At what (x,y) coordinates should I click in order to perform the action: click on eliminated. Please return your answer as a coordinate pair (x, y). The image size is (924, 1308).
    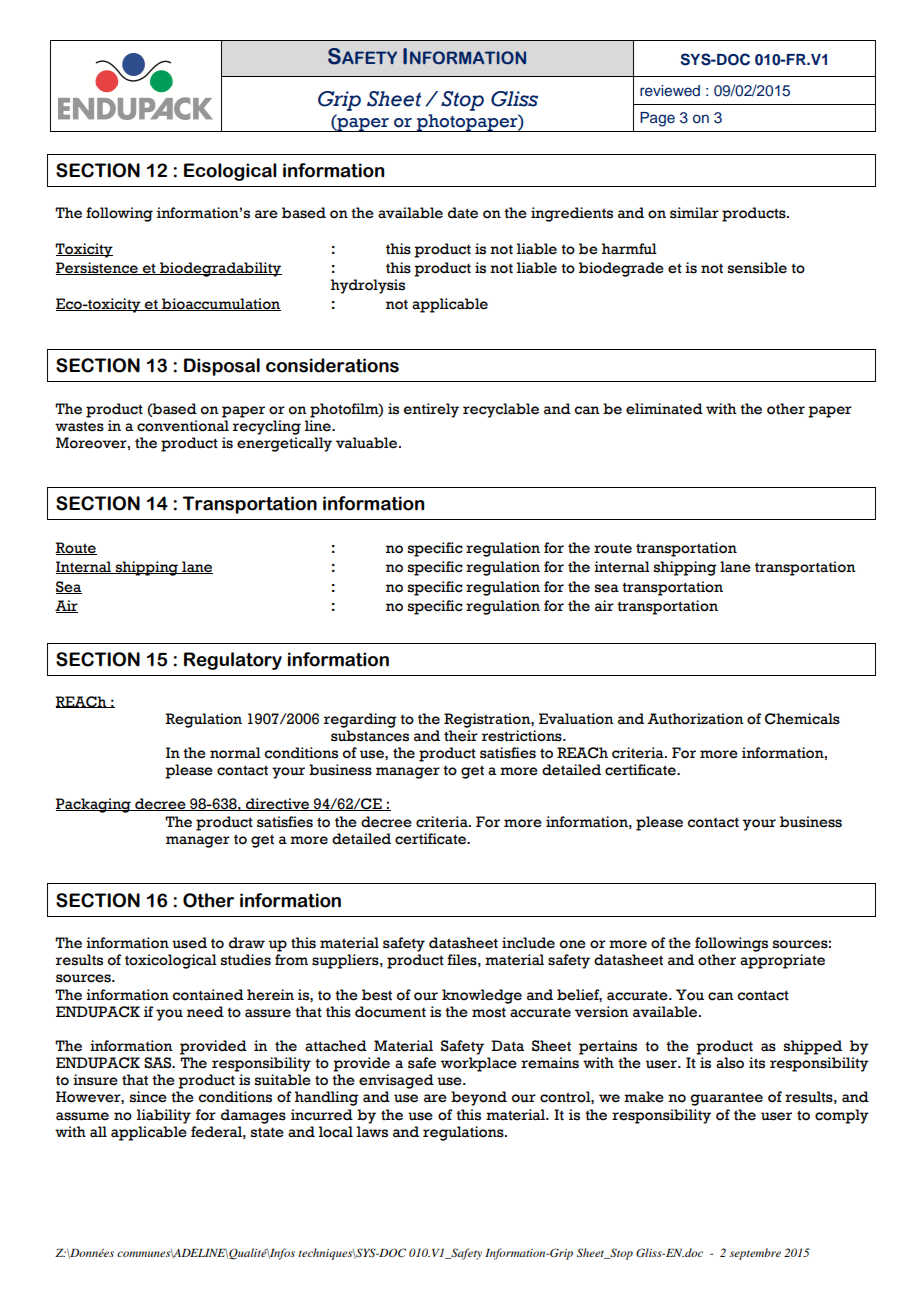
    Looking at the image, I should click on (664, 409).
